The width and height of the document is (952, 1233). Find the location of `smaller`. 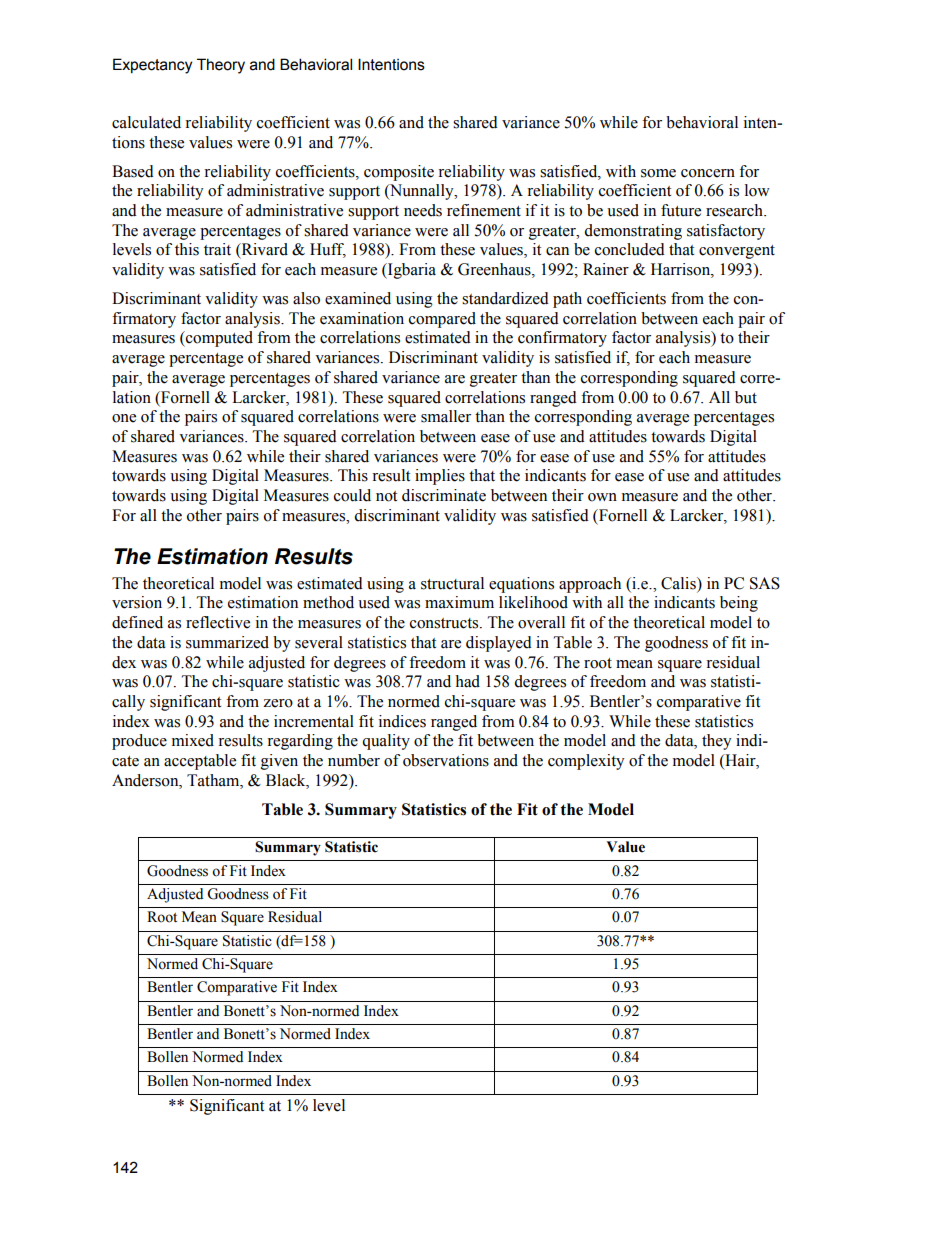

smaller is located at coordinates (446, 416).
